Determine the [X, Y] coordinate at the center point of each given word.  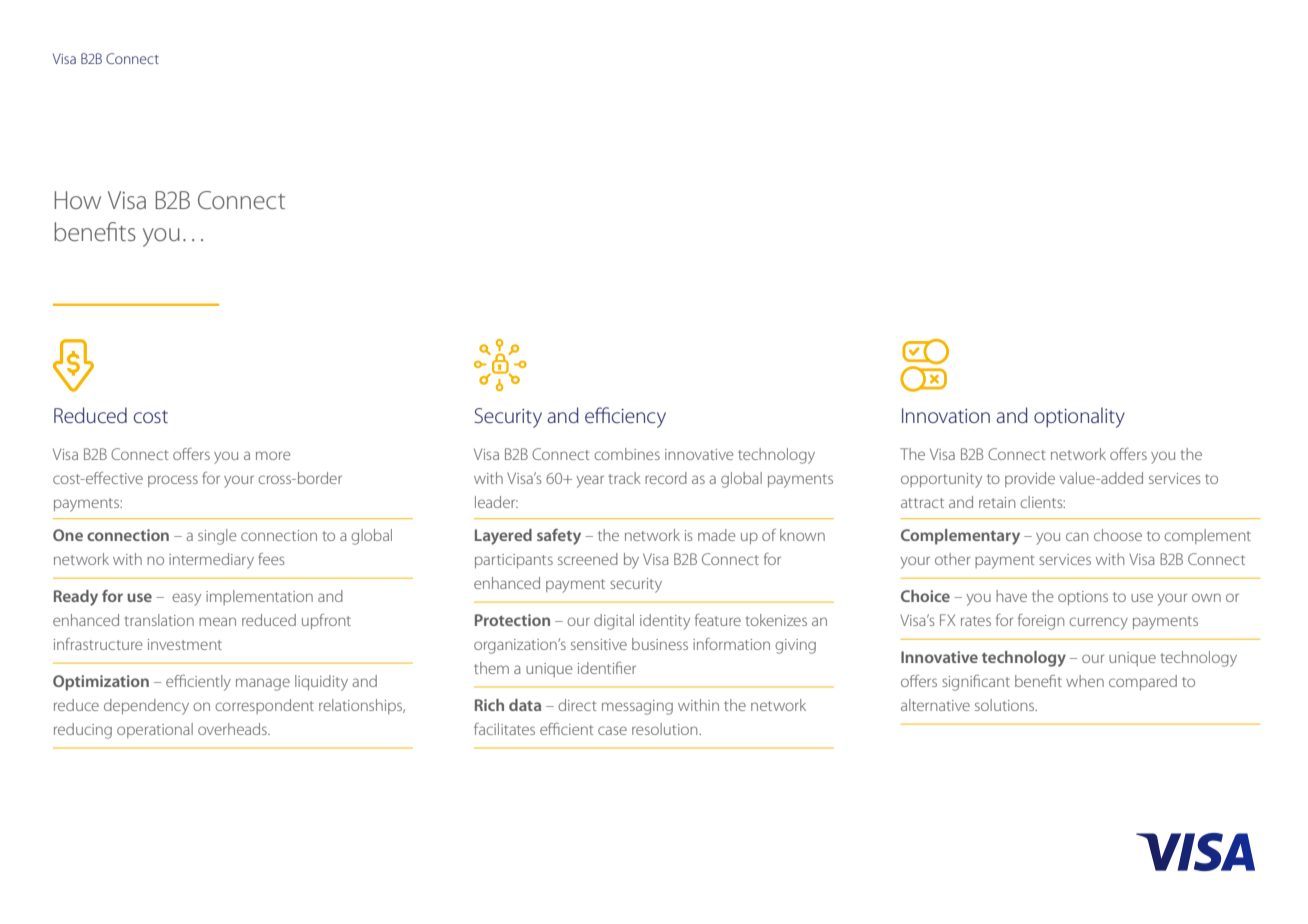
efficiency [625, 417]
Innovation [946, 415]
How [78, 200]
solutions [1006, 705]
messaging [637, 707]
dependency [146, 707]
